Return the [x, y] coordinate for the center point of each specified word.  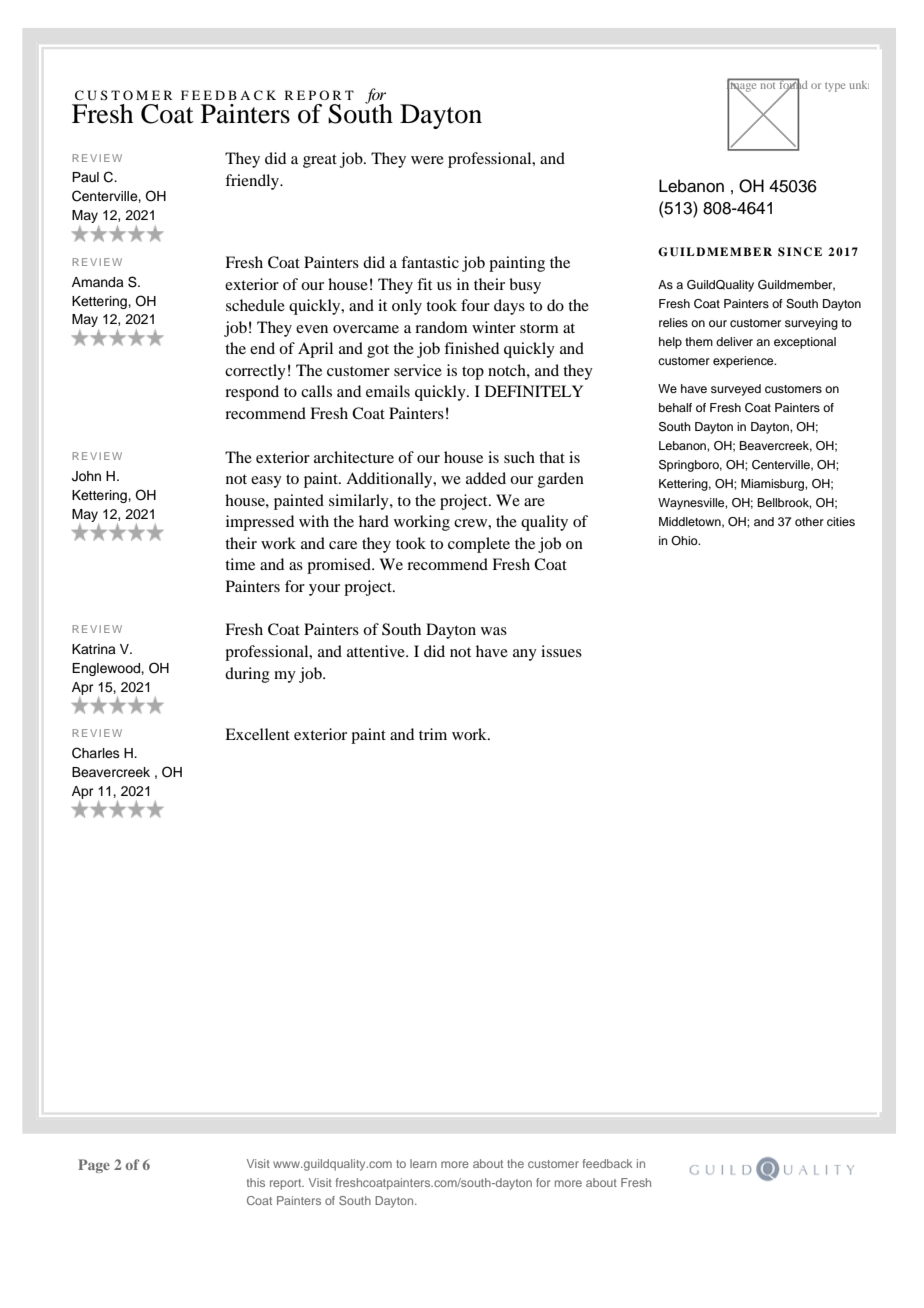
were [427, 160]
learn [423, 1163]
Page [94, 1166]
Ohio [685, 540]
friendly [253, 182]
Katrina [94, 649]
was [494, 631]
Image [743, 86]
